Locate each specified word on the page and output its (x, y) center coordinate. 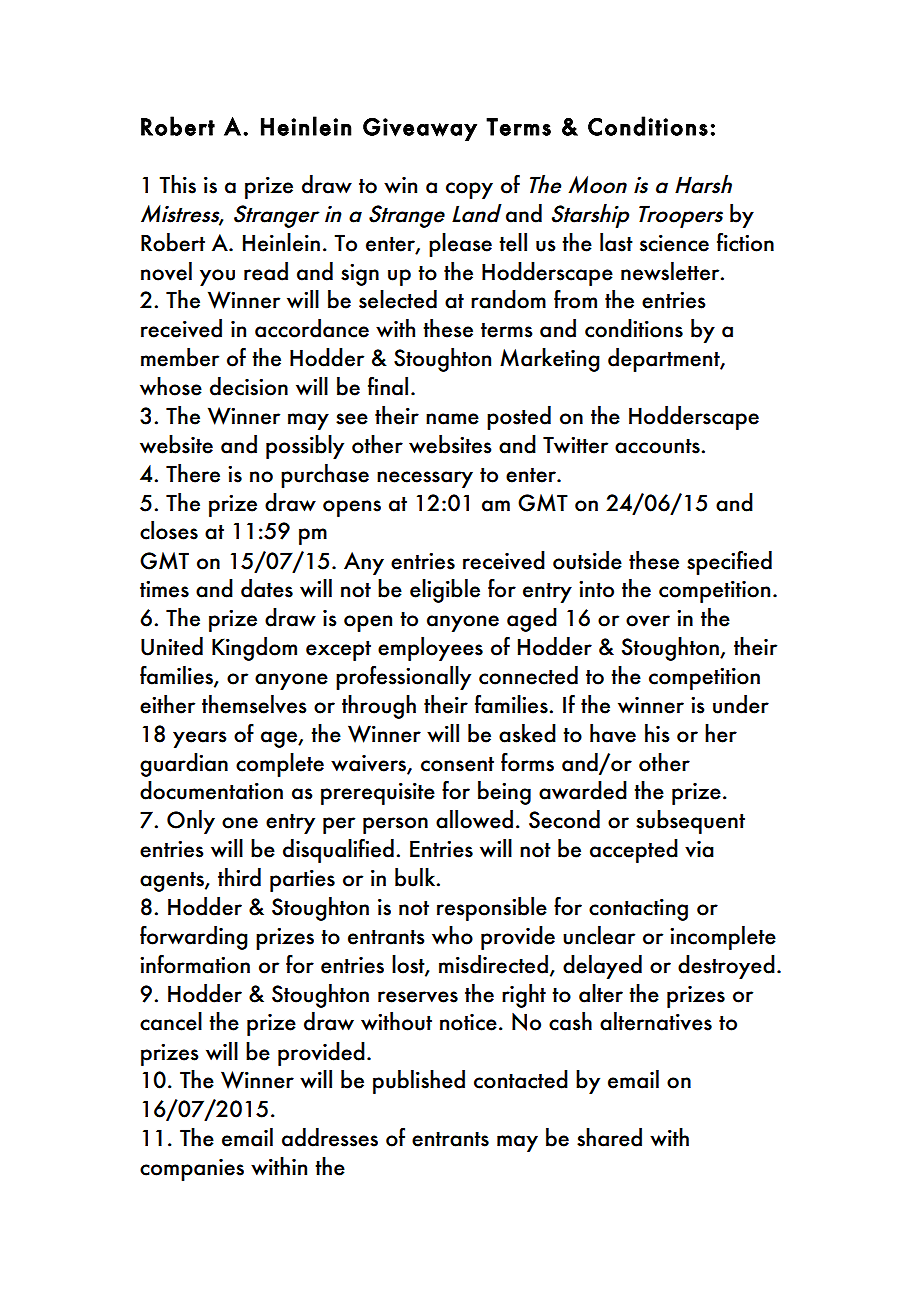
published (419, 1082)
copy (469, 190)
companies (192, 1170)
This (177, 184)
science (674, 243)
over (648, 621)
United (172, 646)
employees (430, 649)
